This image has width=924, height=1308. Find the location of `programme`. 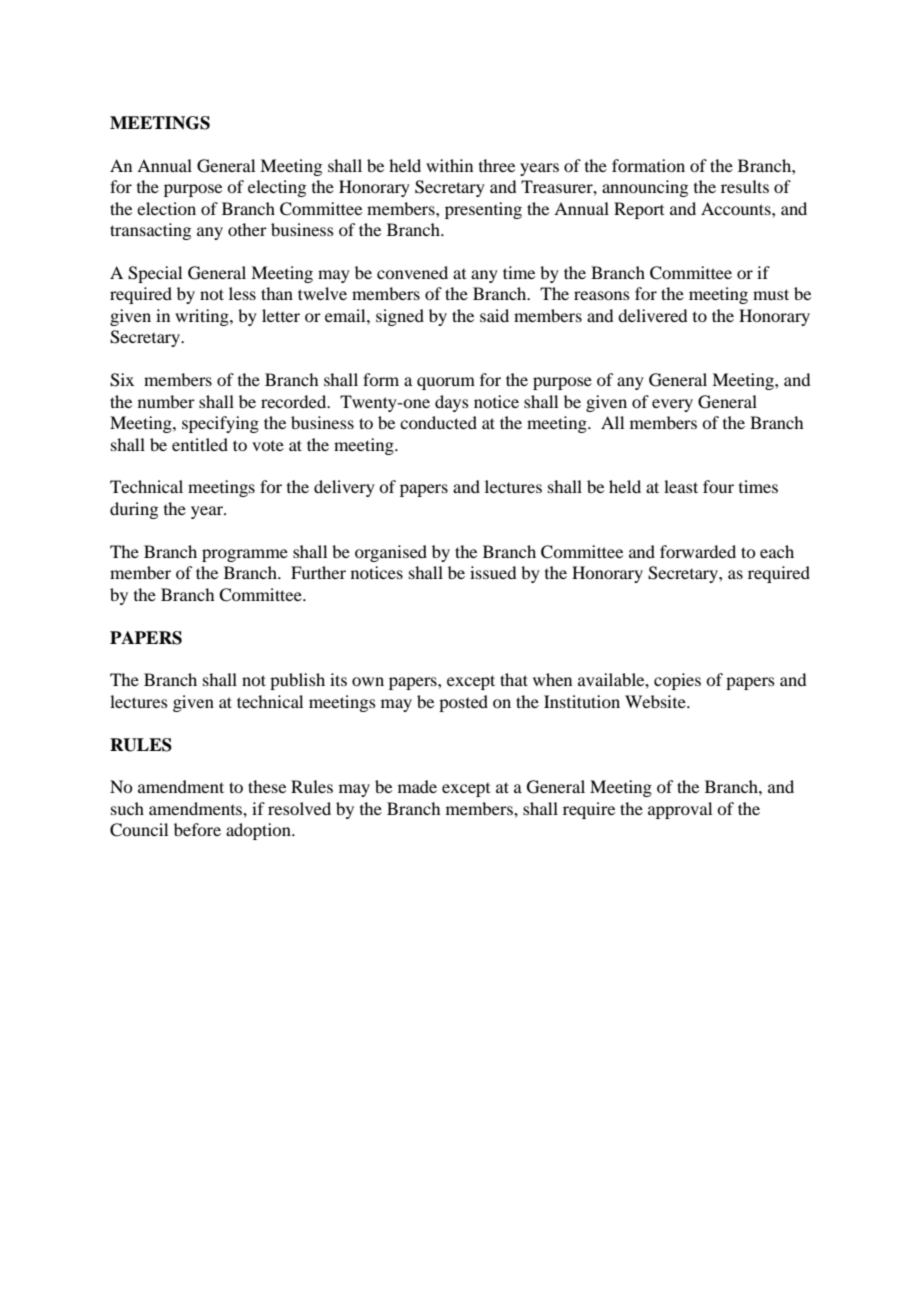

programme is located at coordinates (245, 555).
